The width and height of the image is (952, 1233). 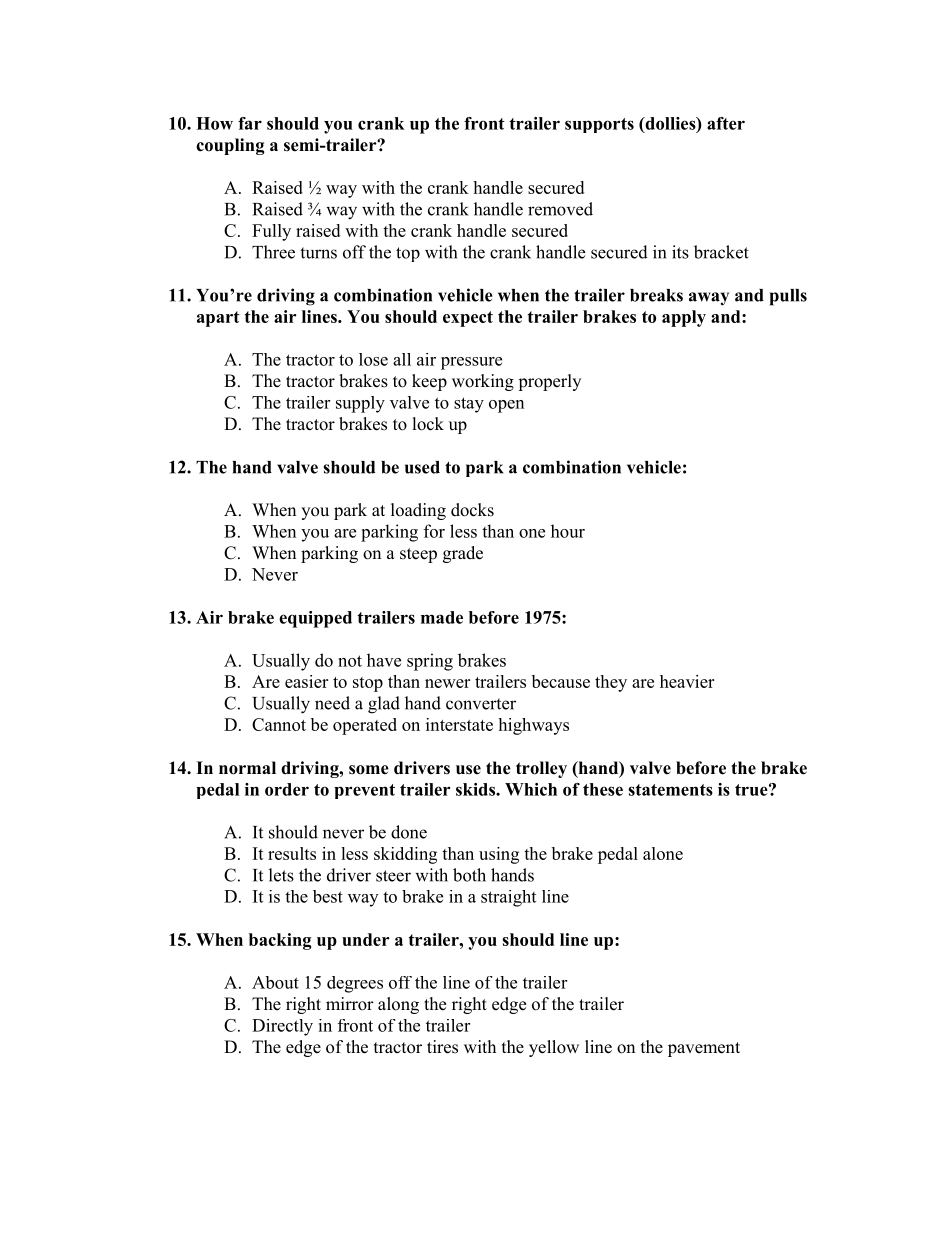 I want to click on grade, so click(x=463, y=554).
